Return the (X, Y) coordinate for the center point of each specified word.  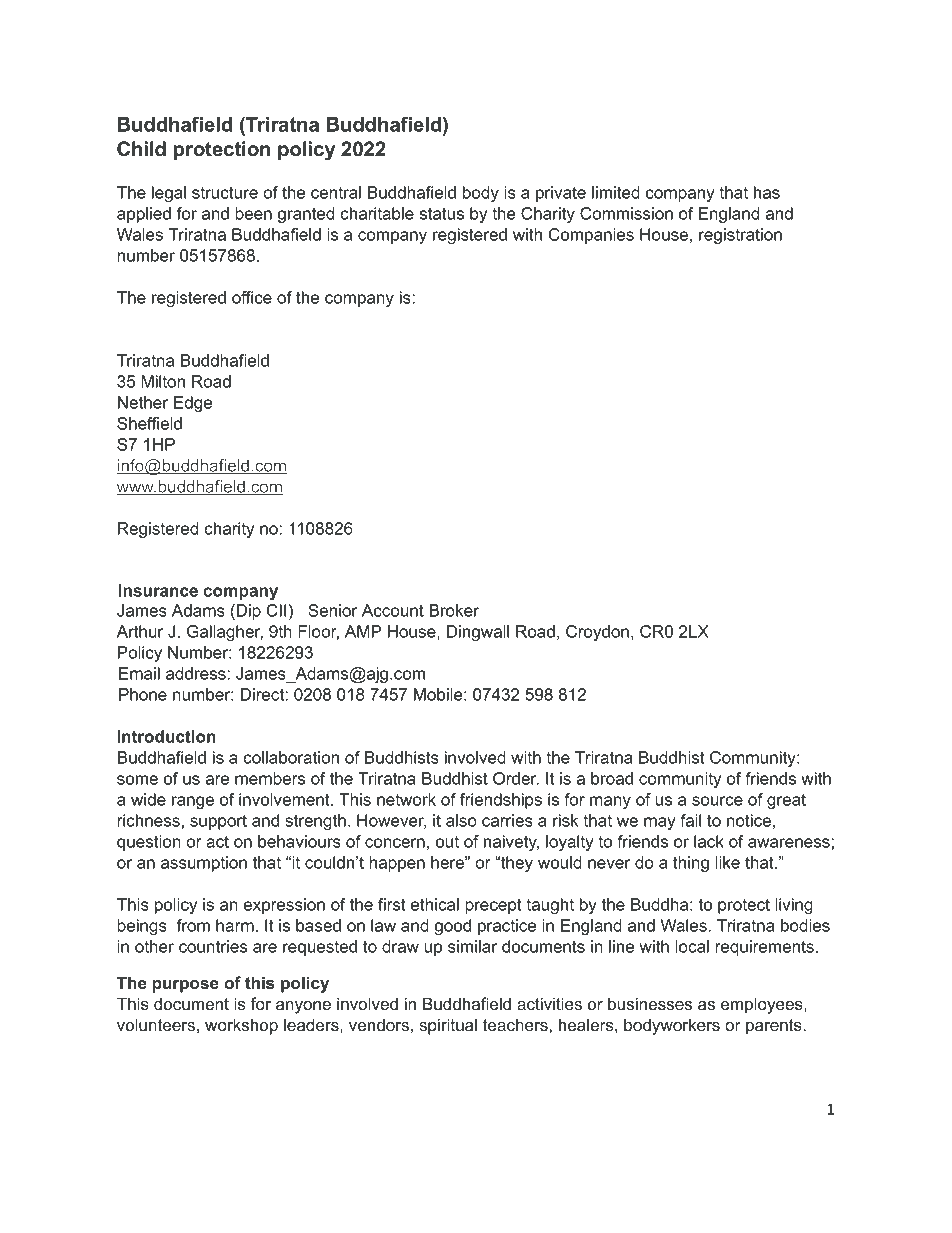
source (717, 801)
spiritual (448, 1026)
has (767, 192)
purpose (185, 986)
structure (225, 193)
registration (740, 236)
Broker (454, 610)
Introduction (166, 736)
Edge (193, 404)
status (442, 214)
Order (516, 778)
